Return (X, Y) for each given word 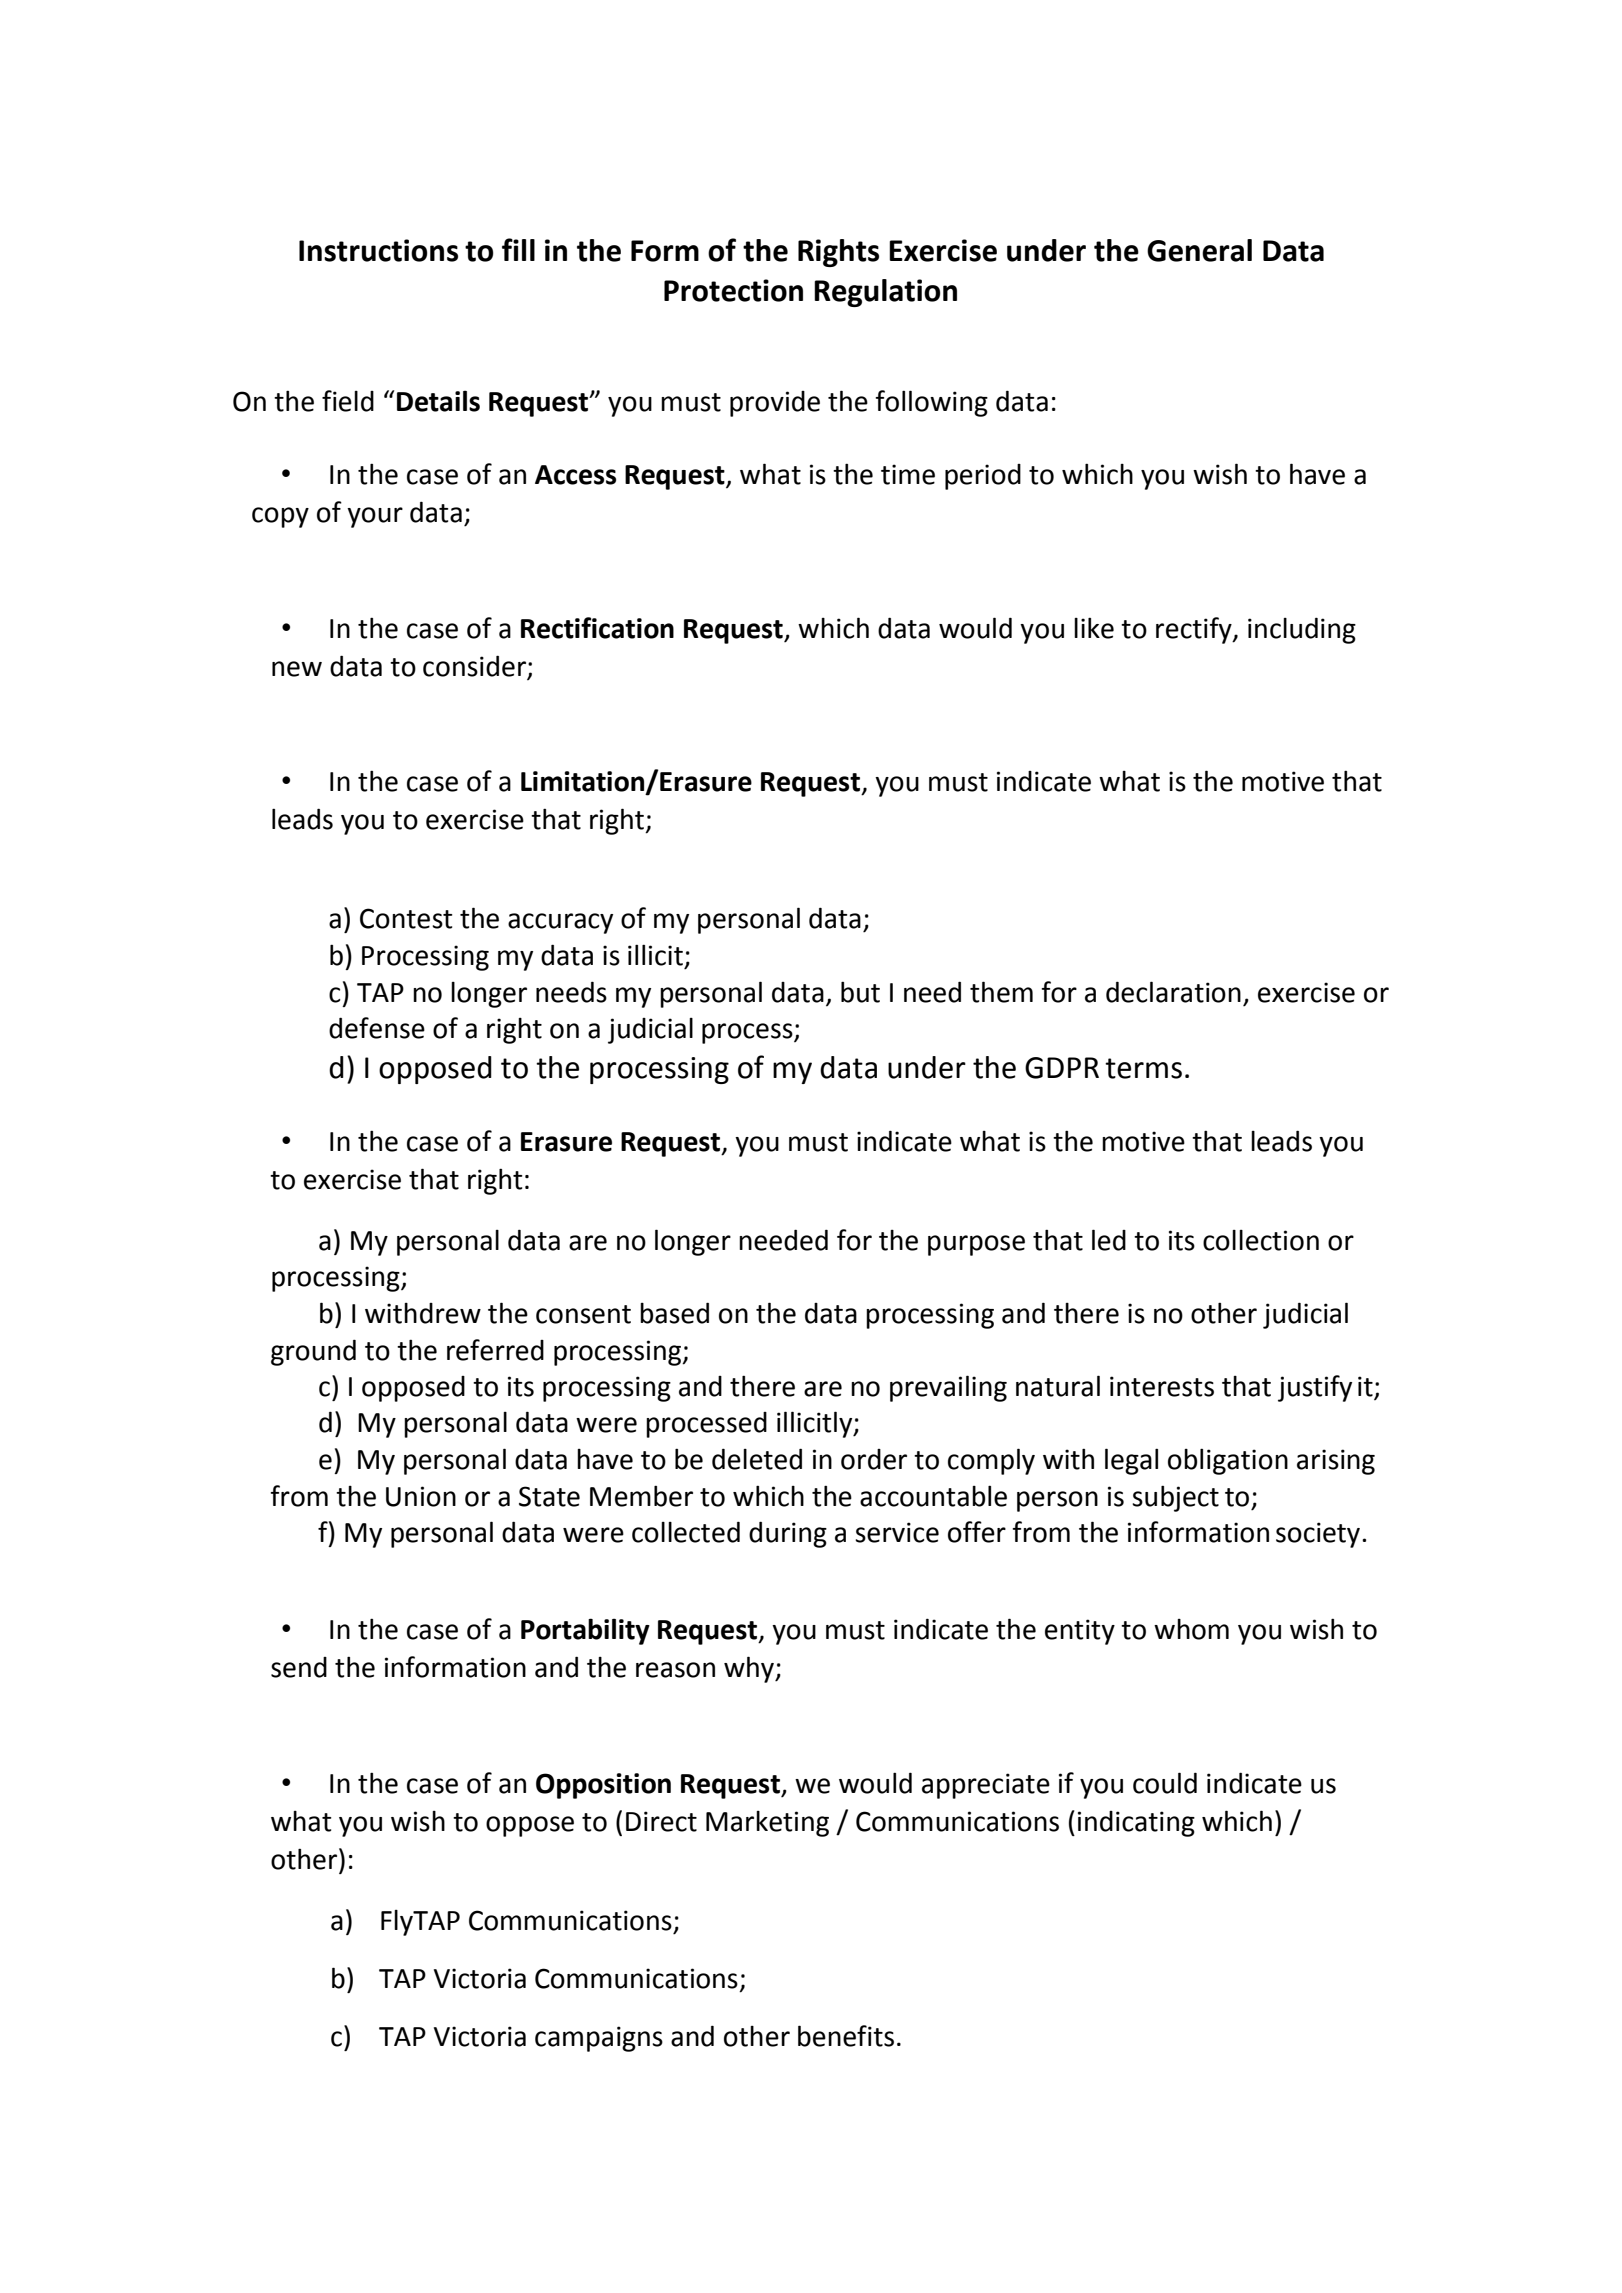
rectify (1195, 630)
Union (421, 1496)
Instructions (378, 250)
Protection (733, 290)
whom (1191, 1629)
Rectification (597, 628)
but (860, 992)
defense (377, 1028)
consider (475, 667)
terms (1143, 1068)
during (788, 1534)
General (1199, 250)
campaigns (599, 2039)
